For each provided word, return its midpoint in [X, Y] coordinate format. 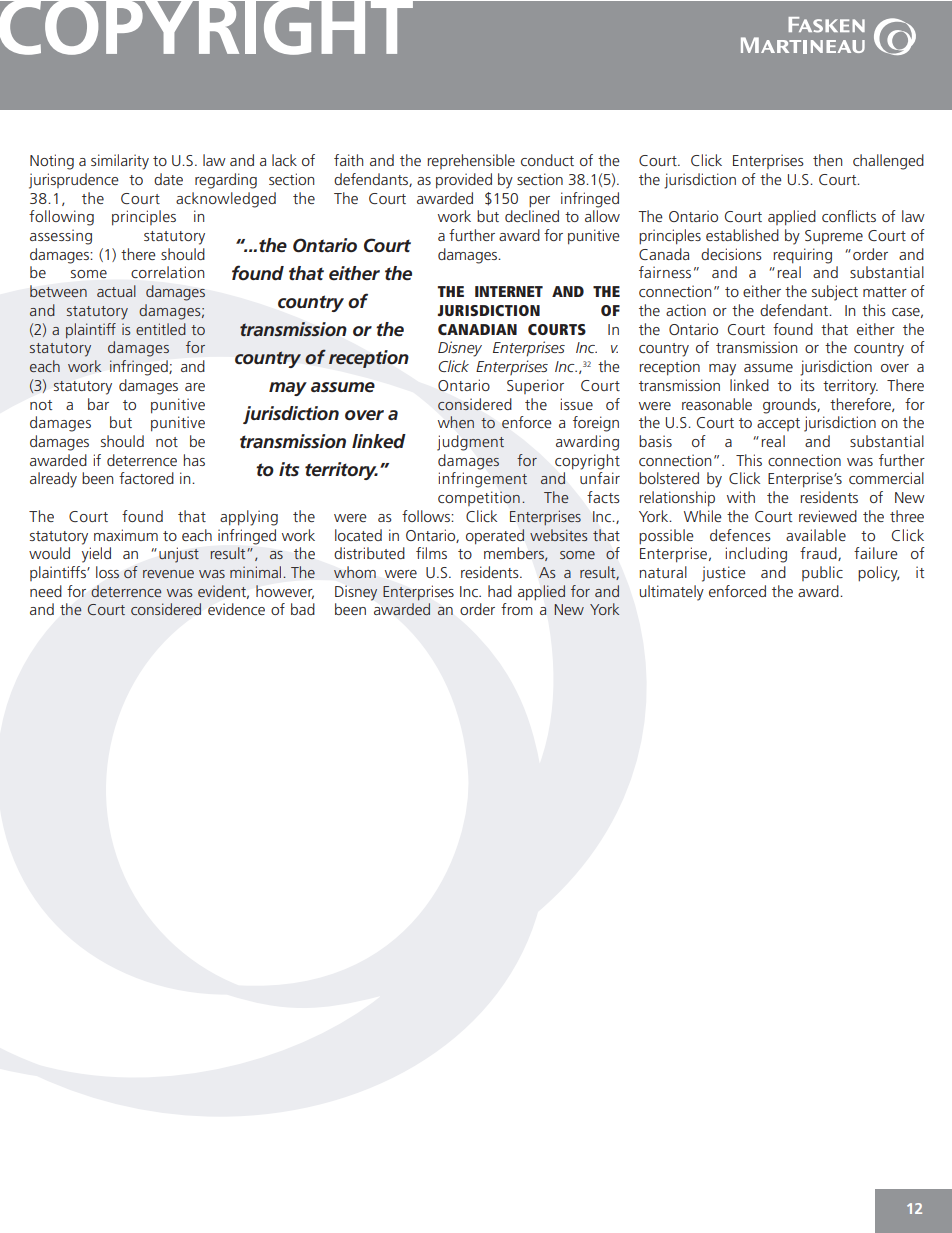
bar [98, 404]
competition [479, 498]
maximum [126, 535]
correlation [167, 272]
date [168, 179]
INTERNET [509, 291]
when [456, 422]
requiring [802, 256]
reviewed [828, 516]
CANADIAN [477, 329]
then [827, 160]
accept [778, 424]
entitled [161, 329]
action [686, 310]
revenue [168, 574]
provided [464, 181]
